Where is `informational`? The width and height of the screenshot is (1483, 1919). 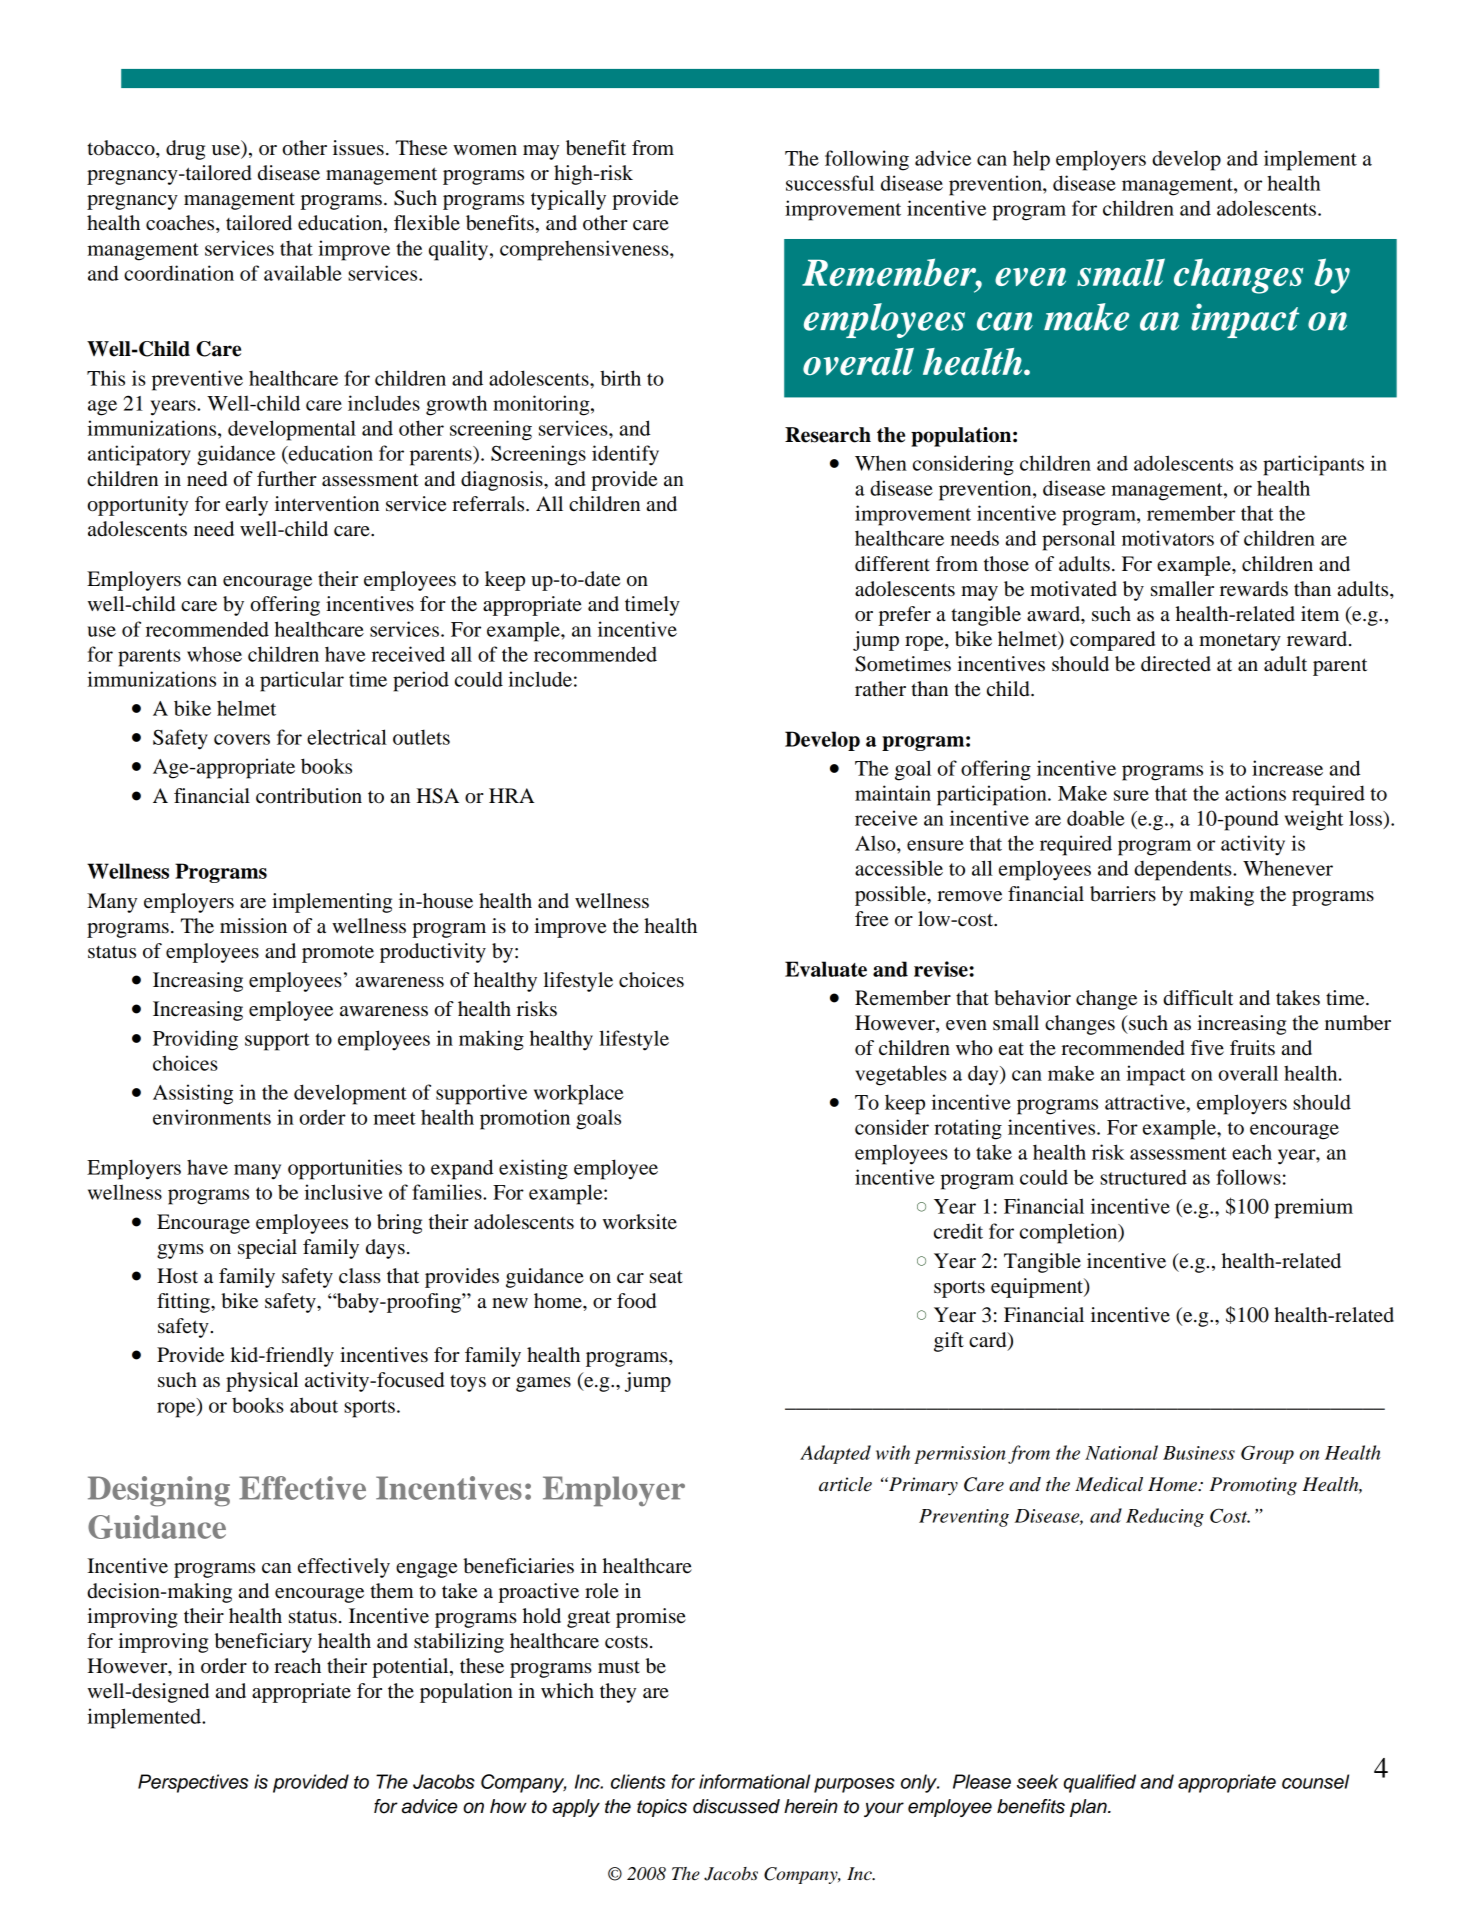 informational is located at coordinates (754, 1781).
